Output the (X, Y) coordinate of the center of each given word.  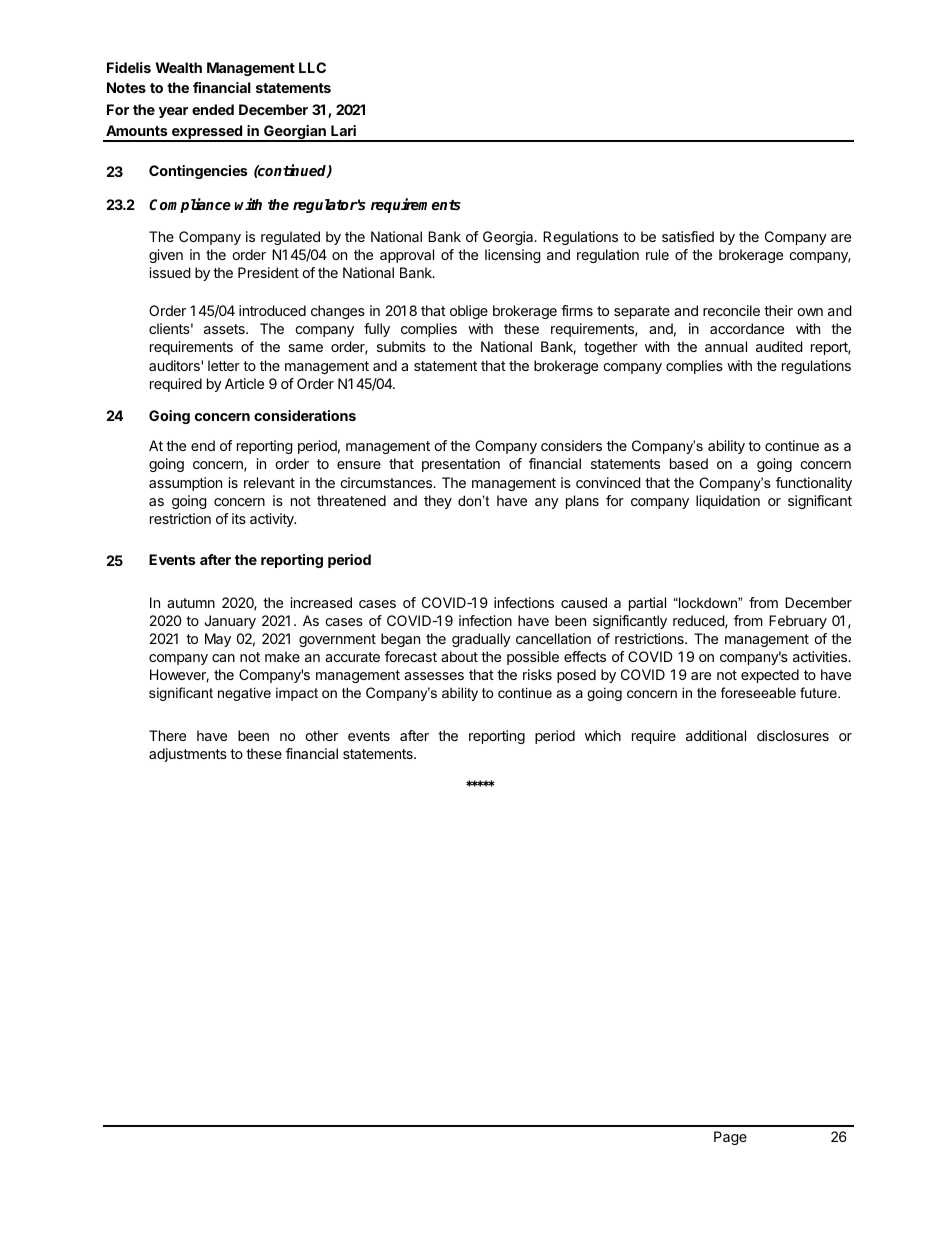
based (689, 463)
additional (716, 735)
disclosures (793, 735)
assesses (434, 676)
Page (730, 1138)
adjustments (188, 755)
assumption (185, 484)
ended (213, 109)
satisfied (688, 236)
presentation (461, 465)
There (167, 735)
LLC (312, 67)
